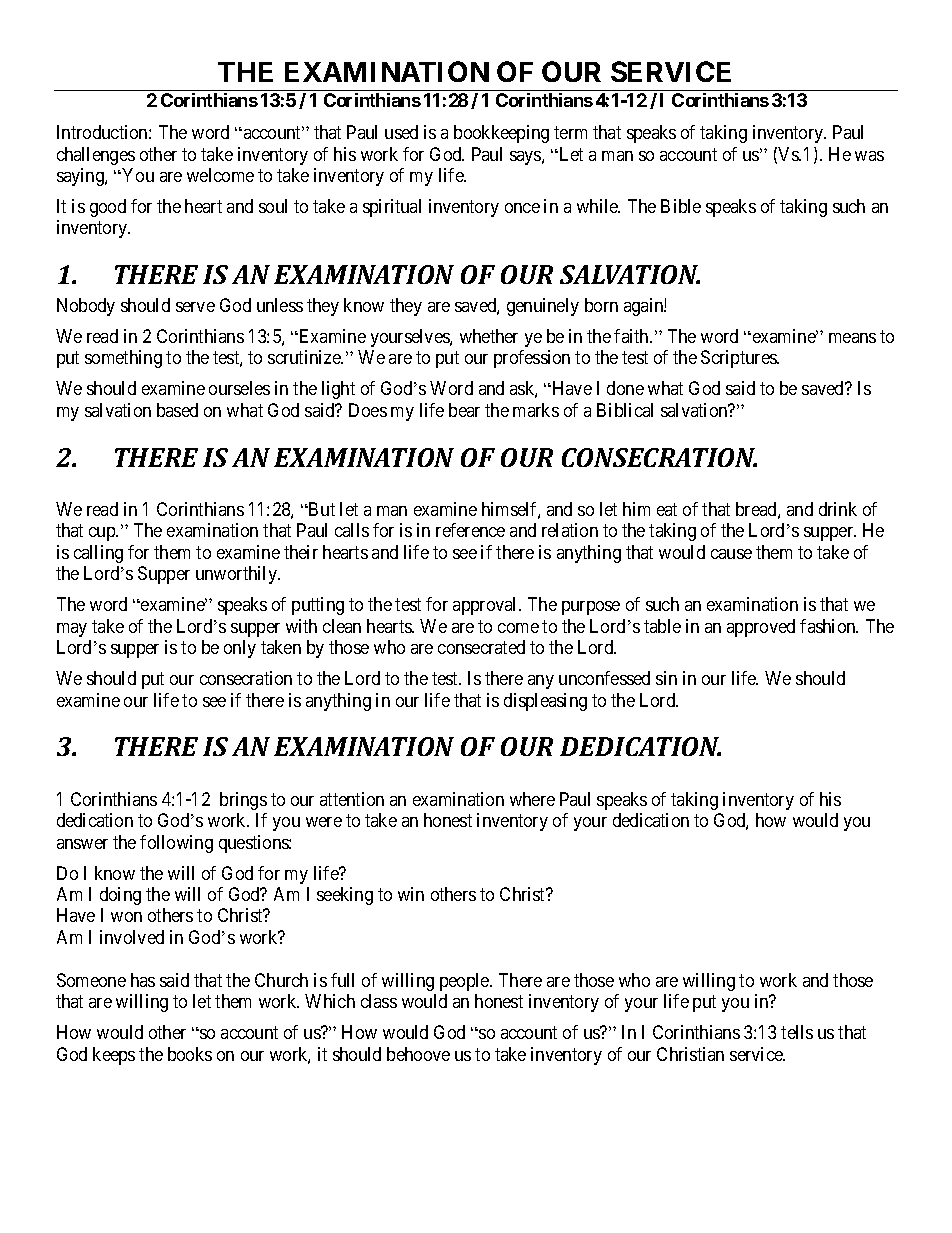  I want to click on following, so click(176, 844).
